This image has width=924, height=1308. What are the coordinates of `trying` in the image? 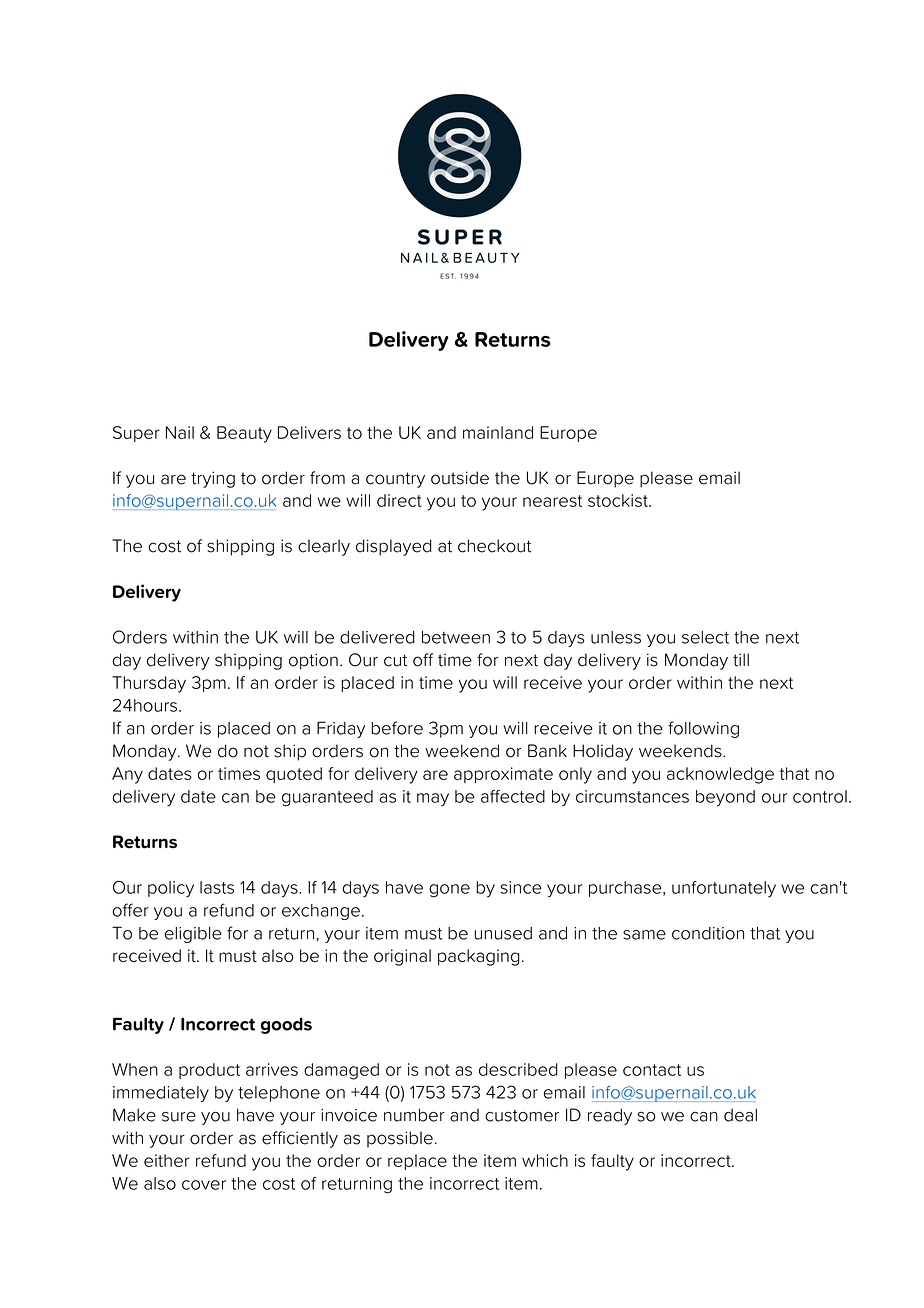 It's located at (213, 479).
